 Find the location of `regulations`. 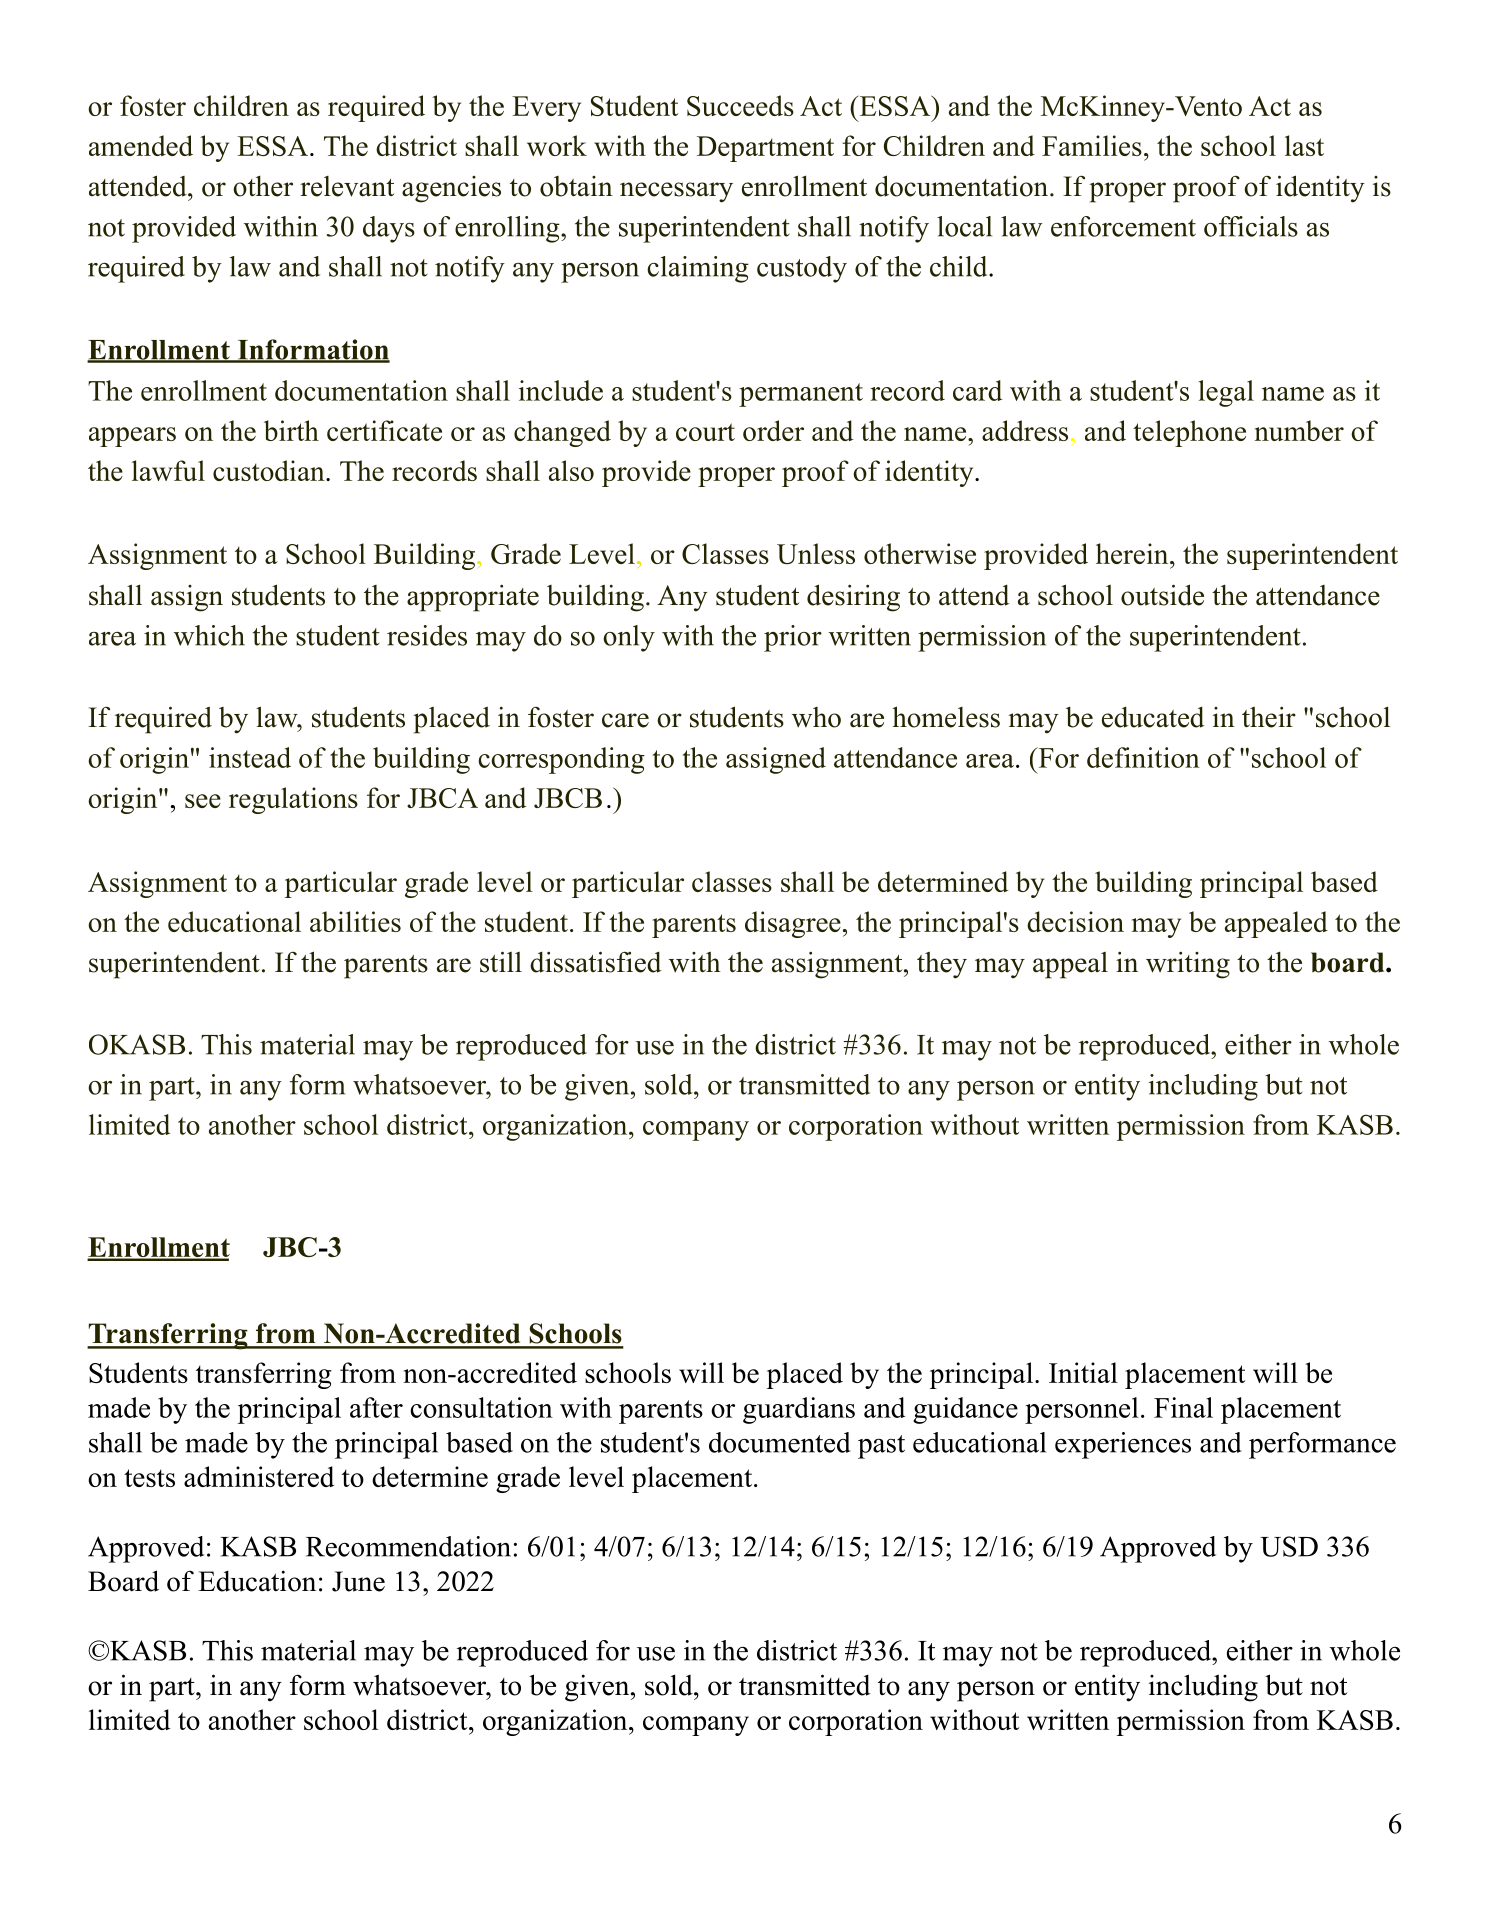

regulations is located at coordinates (293, 800).
